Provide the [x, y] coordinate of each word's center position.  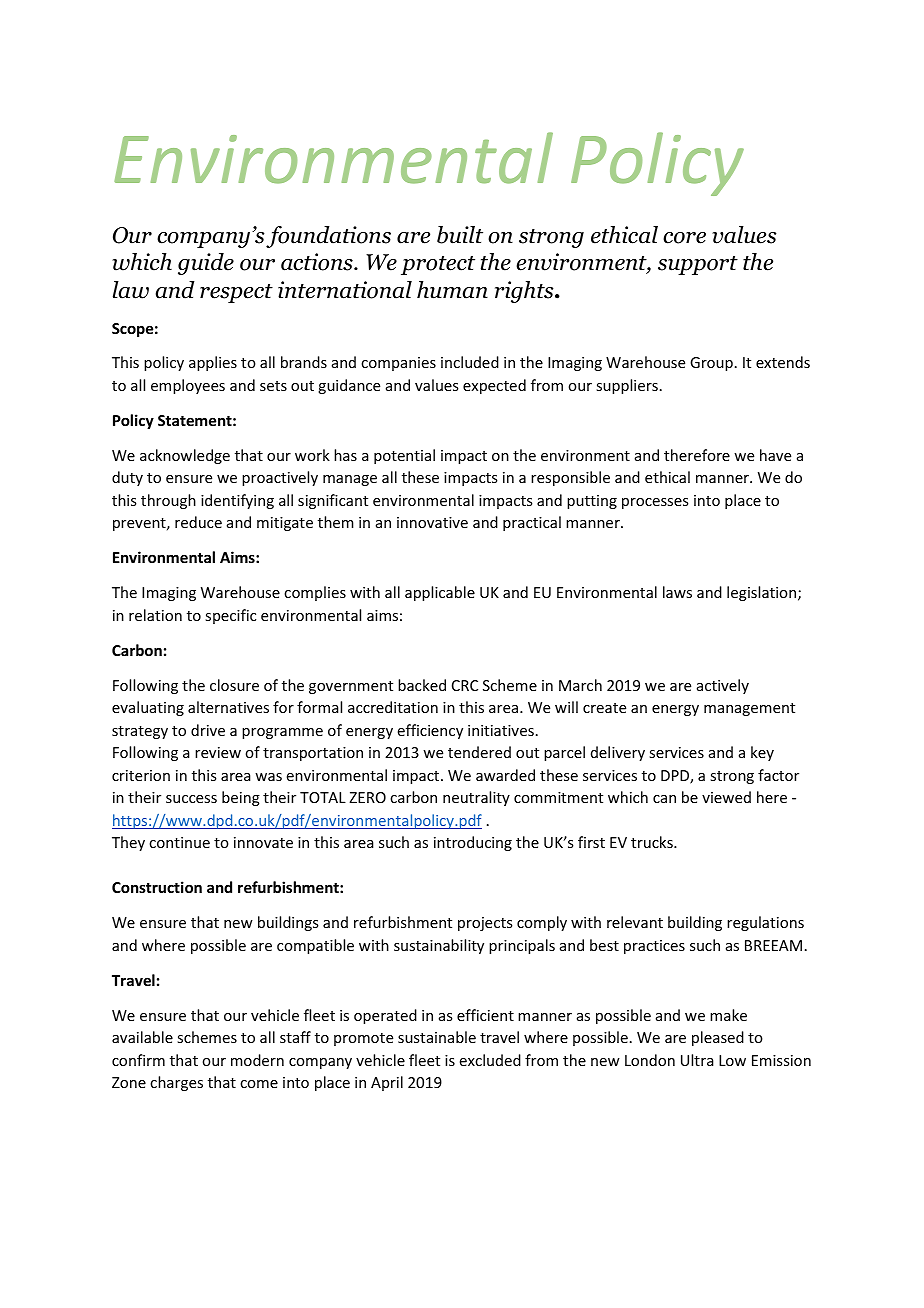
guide [206, 264]
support [698, 265]
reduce [198, 522]
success [191, 799]
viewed [726, 797]
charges [176, 1083]
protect [438, 265]
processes [655, 503]
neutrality [476, 798]
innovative [432, 522]
